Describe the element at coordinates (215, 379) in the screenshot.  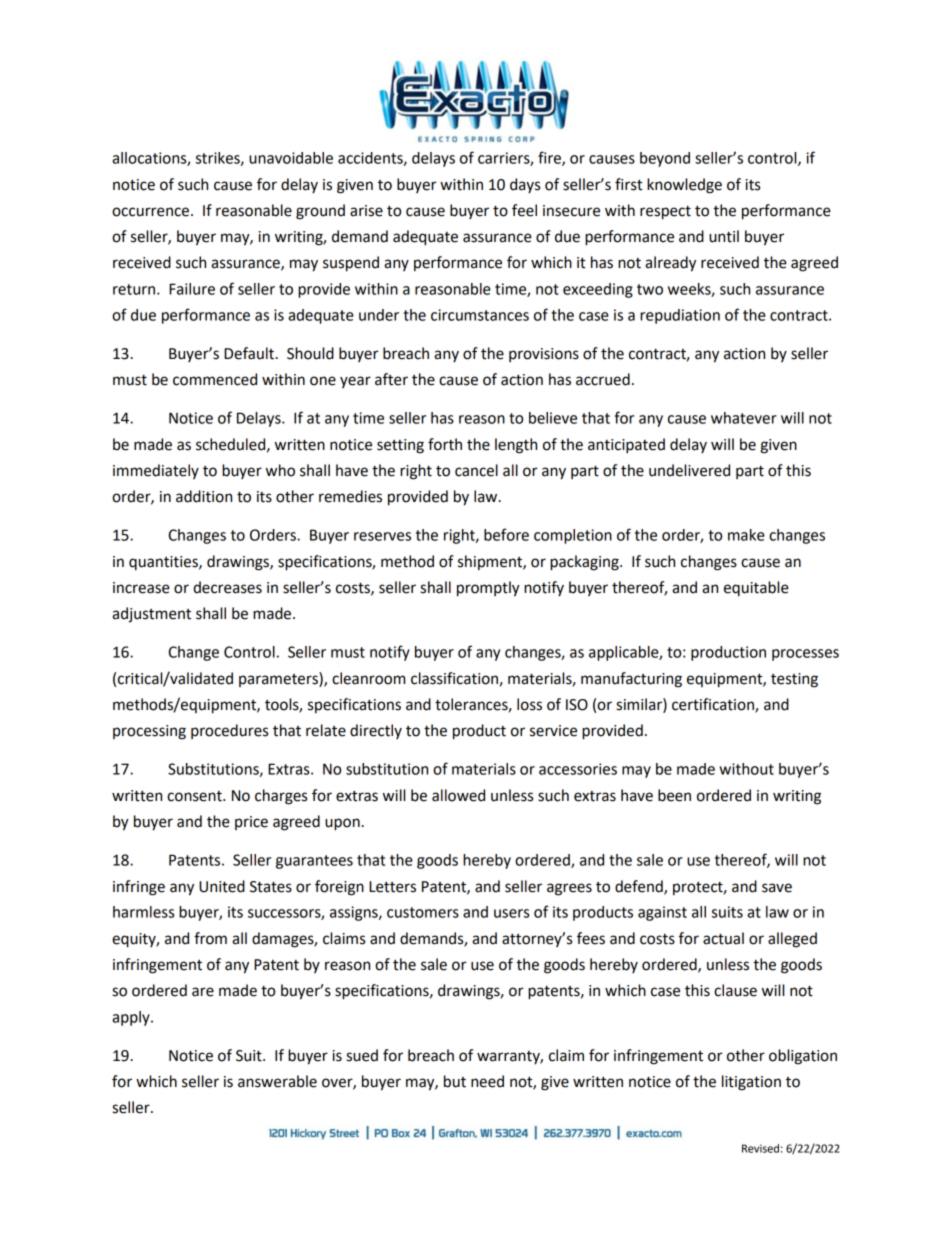
I see `commenced` at that location.
